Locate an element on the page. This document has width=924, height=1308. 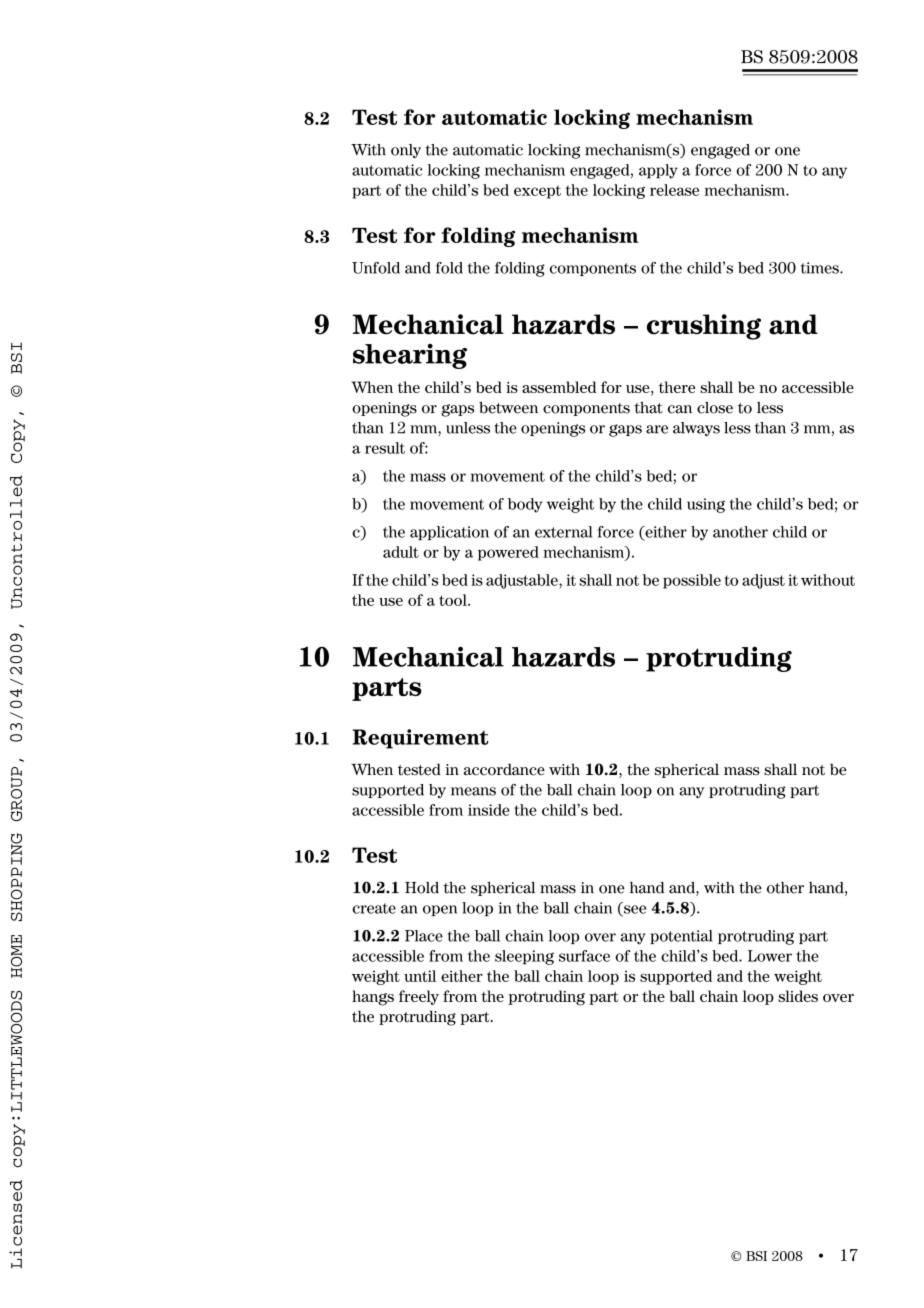
external is located at coordinates (564, 532).
